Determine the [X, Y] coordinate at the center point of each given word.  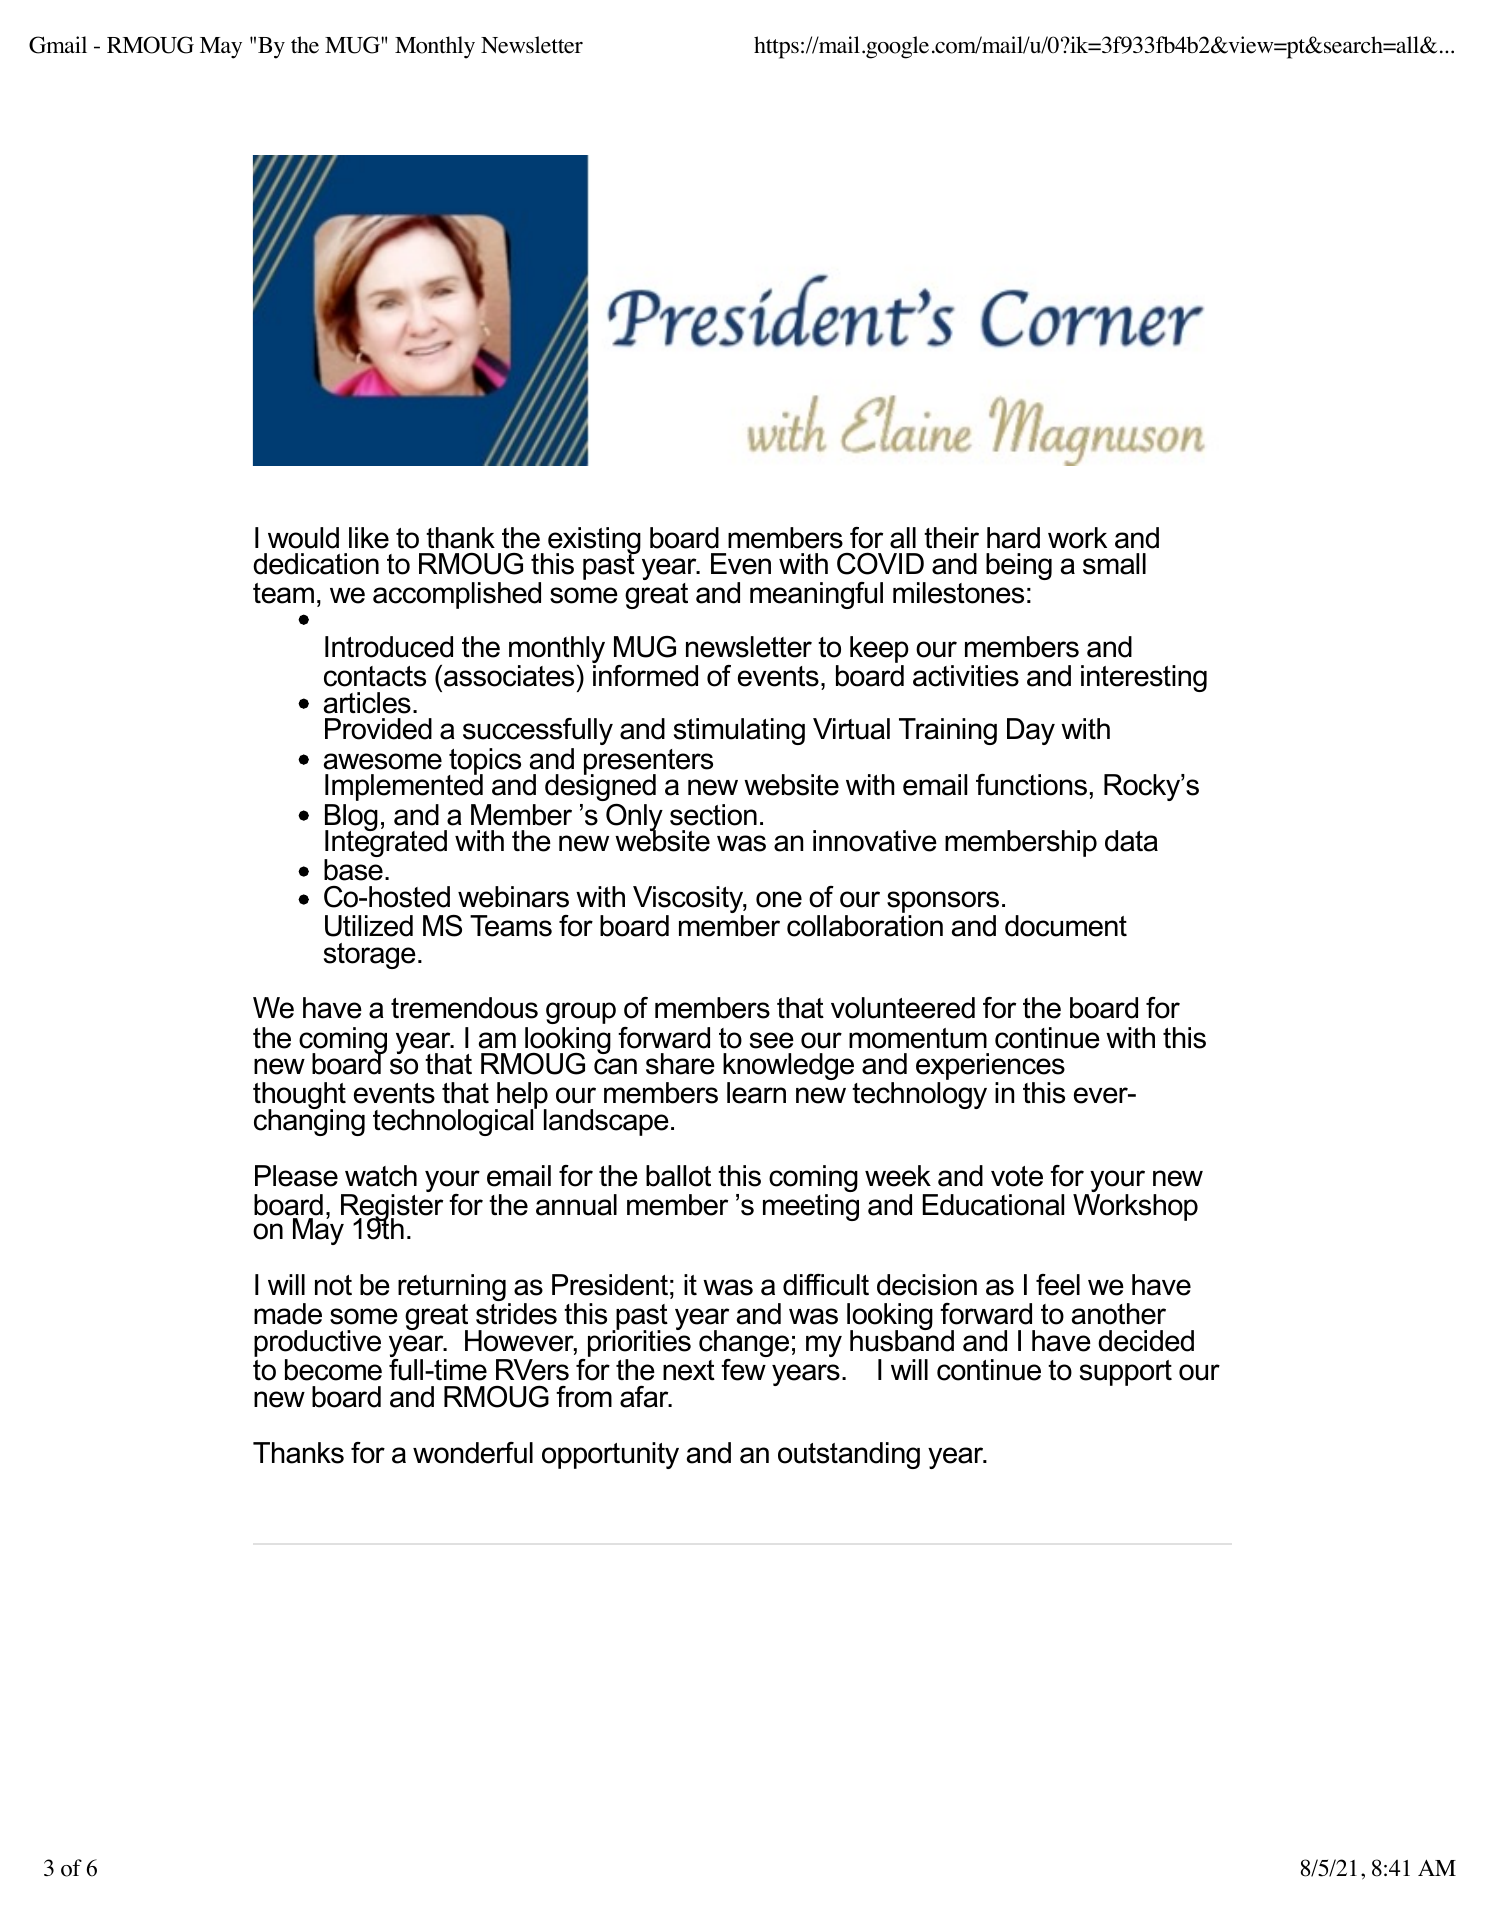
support [1126, 1373]
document [1066, 926]
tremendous [464, 1008]
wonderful [473, 1453]
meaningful [816, 595]
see [772, 1040]
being [1019, 566]
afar [645, 1397]
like [369, 538]
